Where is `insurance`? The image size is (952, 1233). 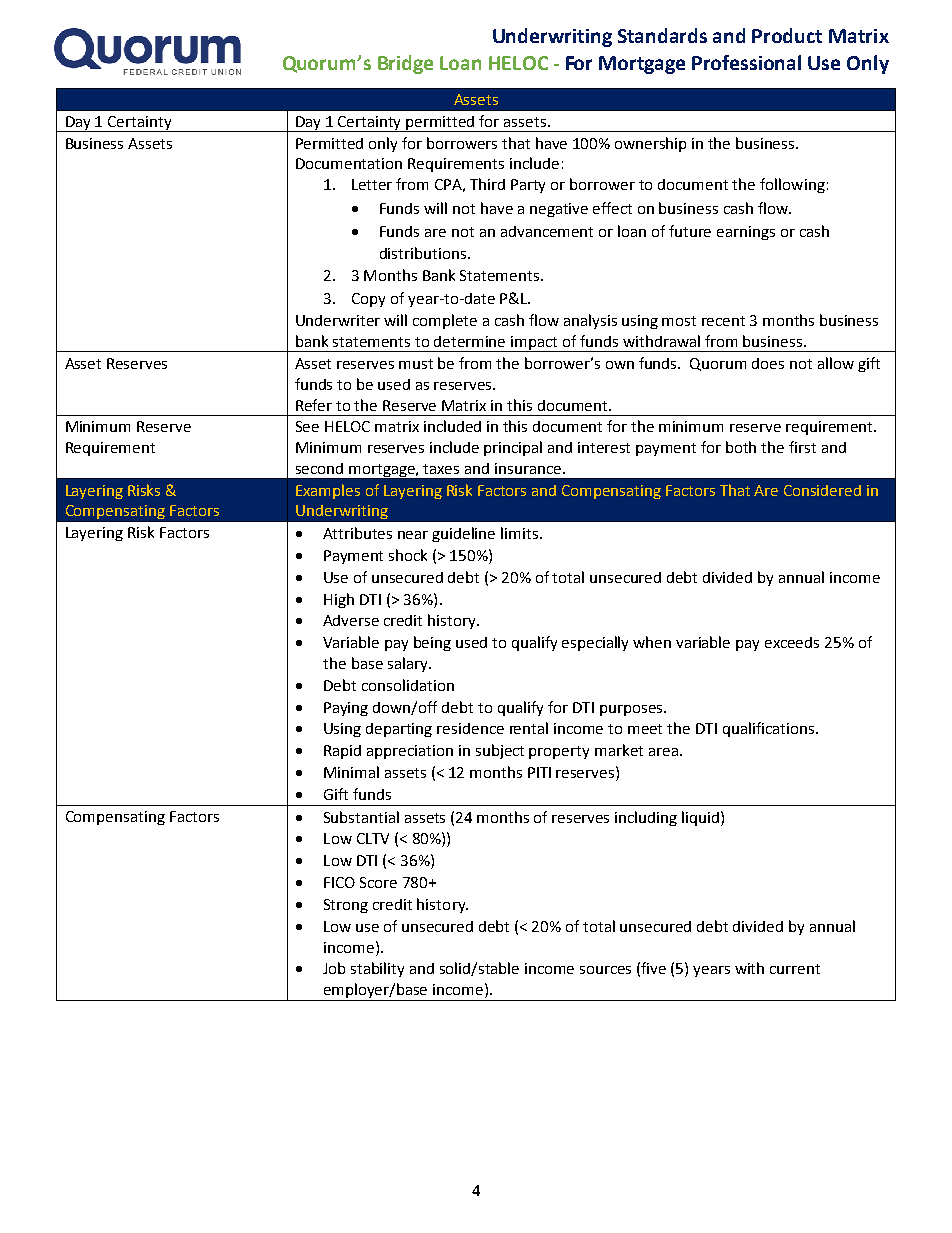 insurance is located at coordinates (529, 468).
